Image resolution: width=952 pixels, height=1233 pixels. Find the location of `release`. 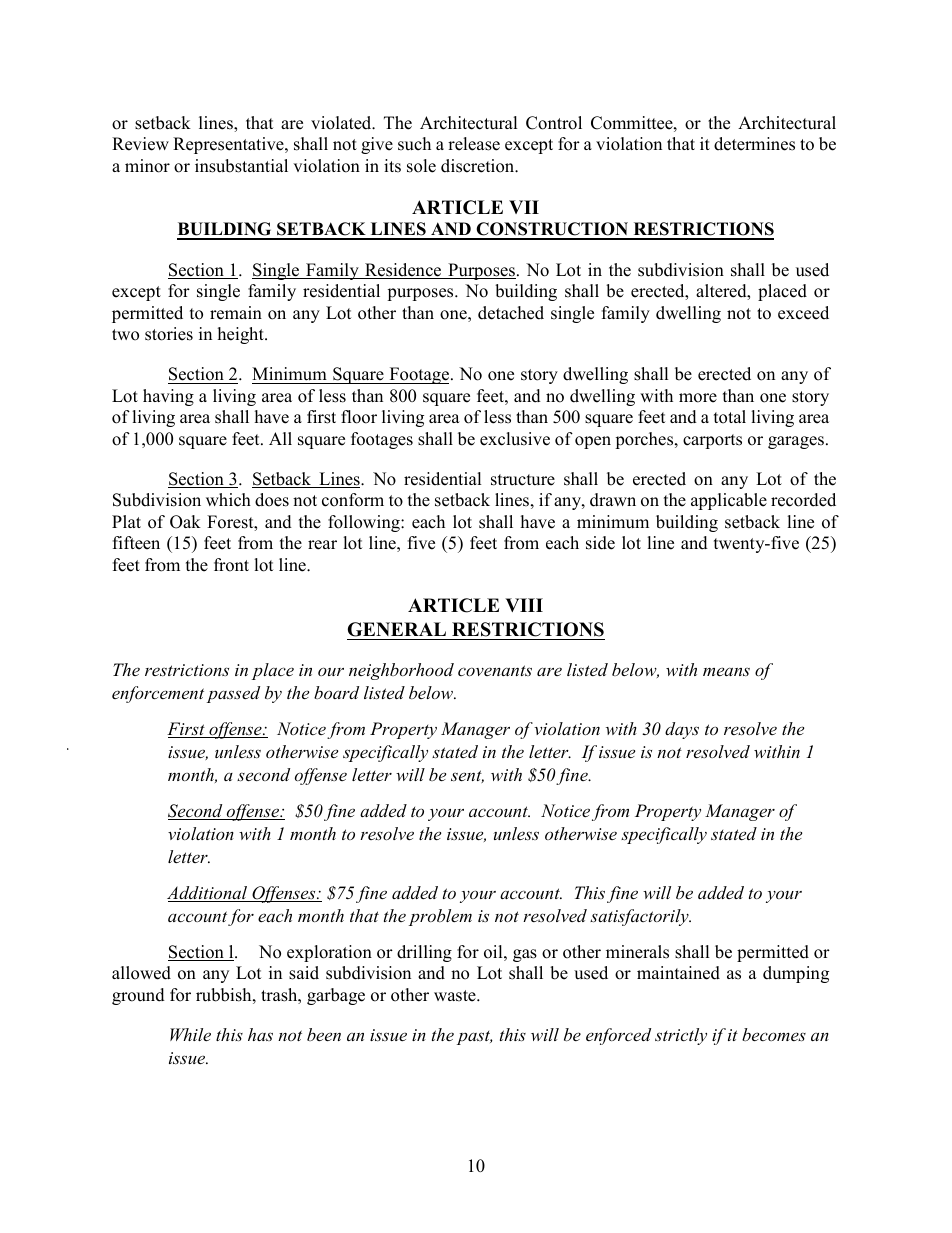

release is located at coordinates (474, 144).
